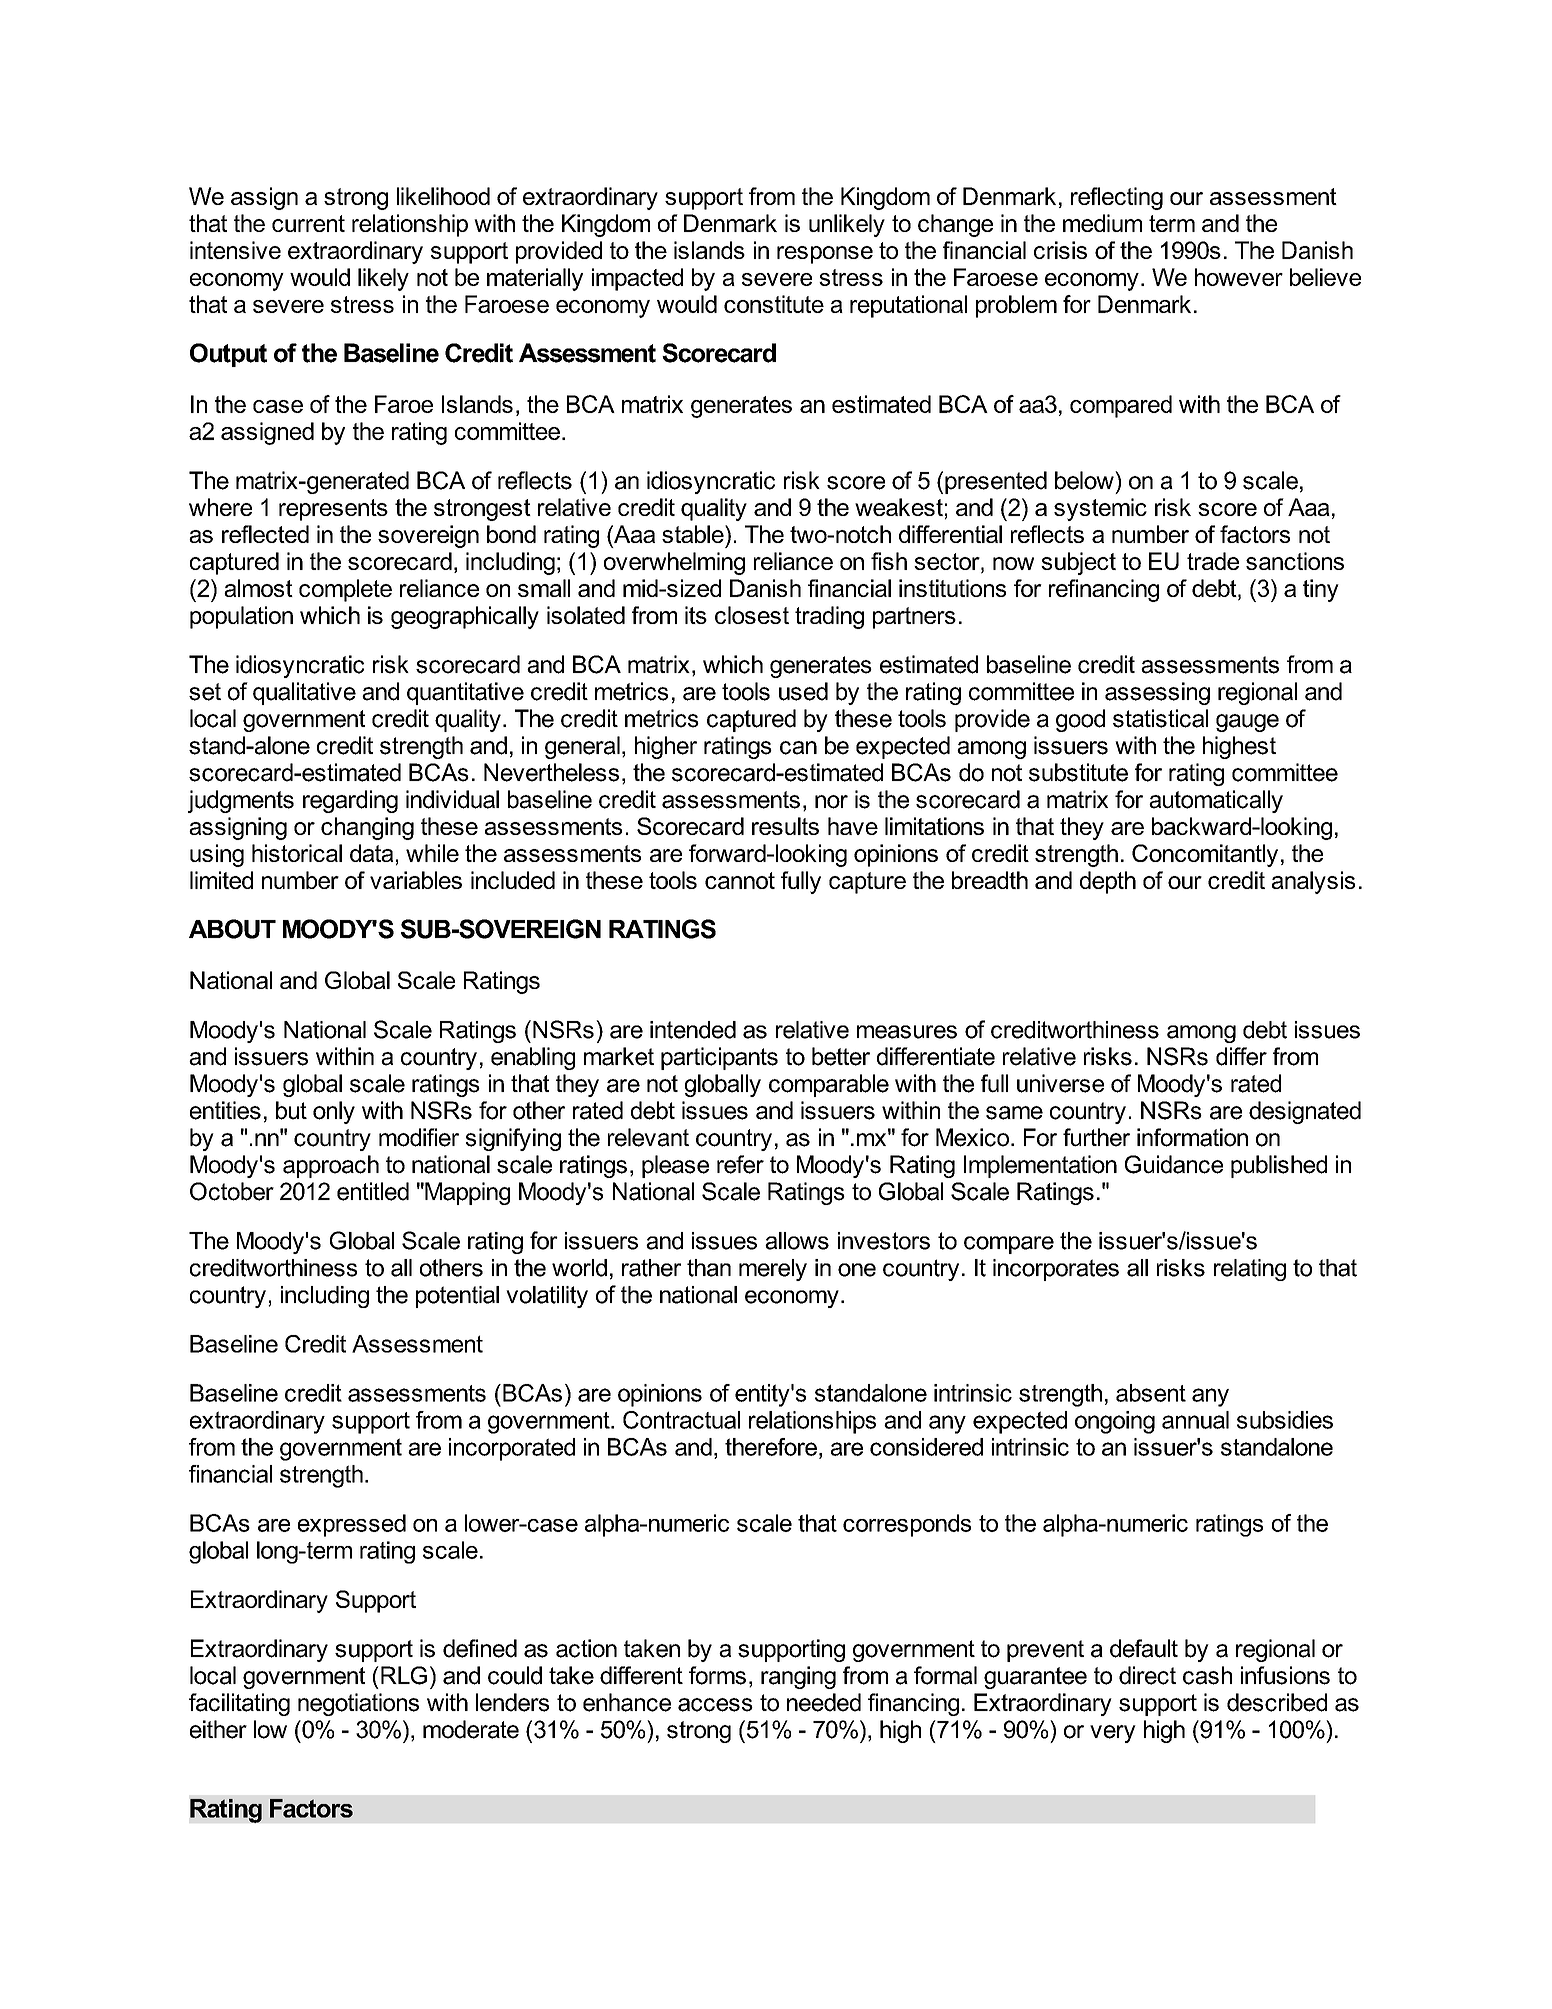  I want to click on information, so click(1192, 1137).
